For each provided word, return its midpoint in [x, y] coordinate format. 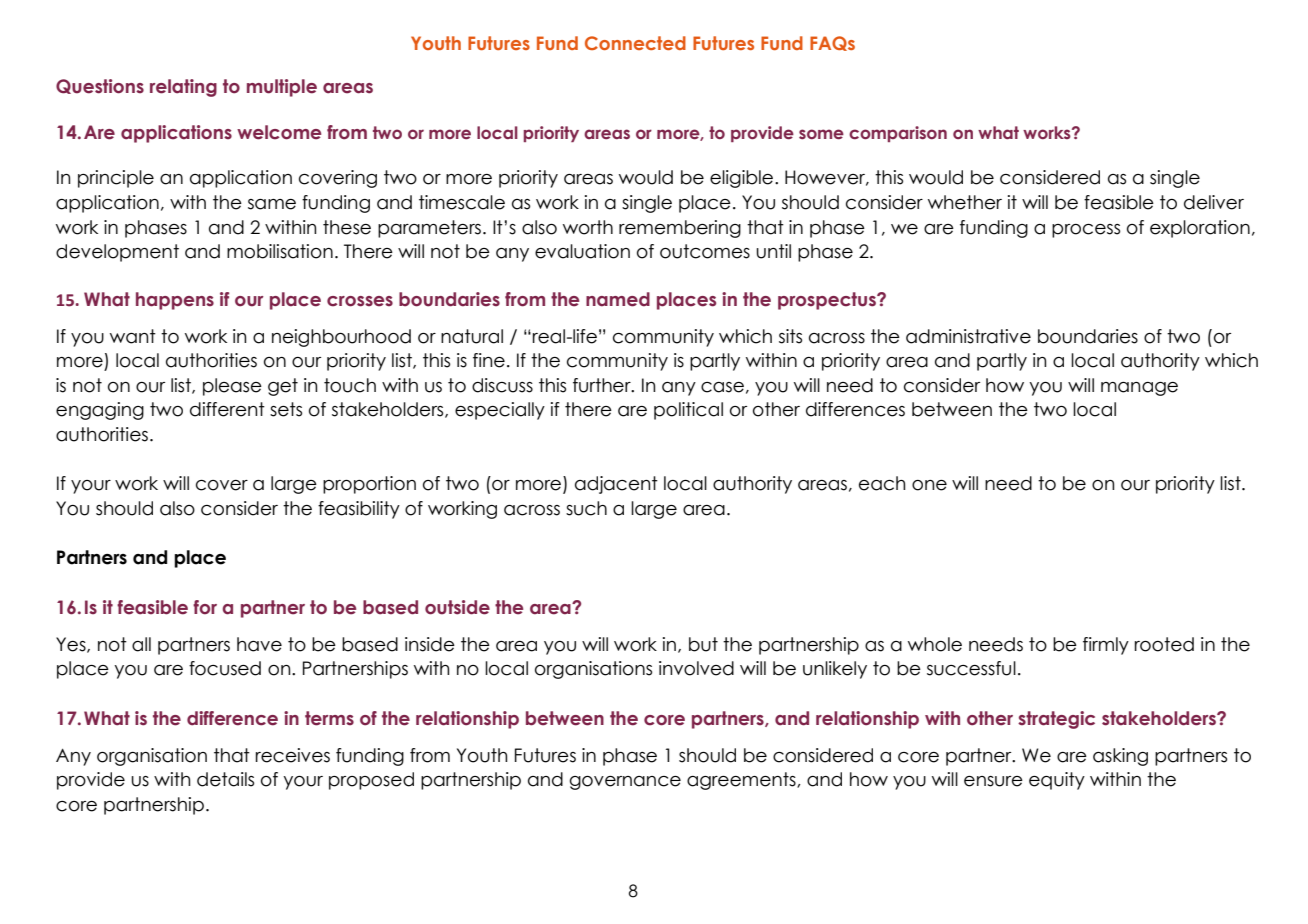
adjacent [616, 485]
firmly [1106, 646]
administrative [968, 336]
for [205, 607]
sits [790, 336]
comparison [898, 134]
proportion [369, 485]
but [703, 644]
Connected [635, 43]
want [133, 336]
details [225, 779]
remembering [680, 229]
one [929, 485]
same [272, 204]
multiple [282, 88]
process [1086, 231]
